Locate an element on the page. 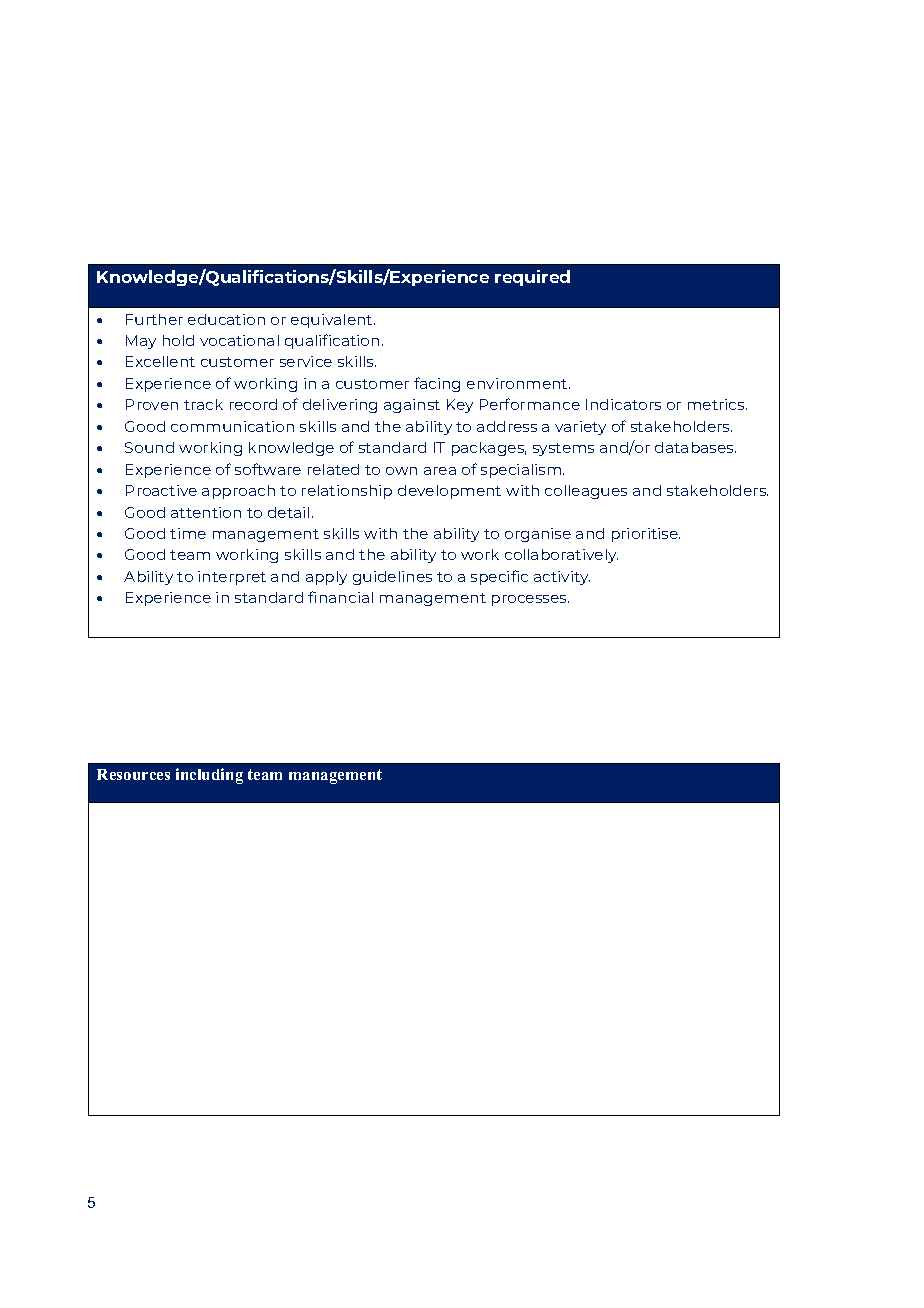 The height and width of the document is (1308, 924). education is located at coordinates (226, 319).
